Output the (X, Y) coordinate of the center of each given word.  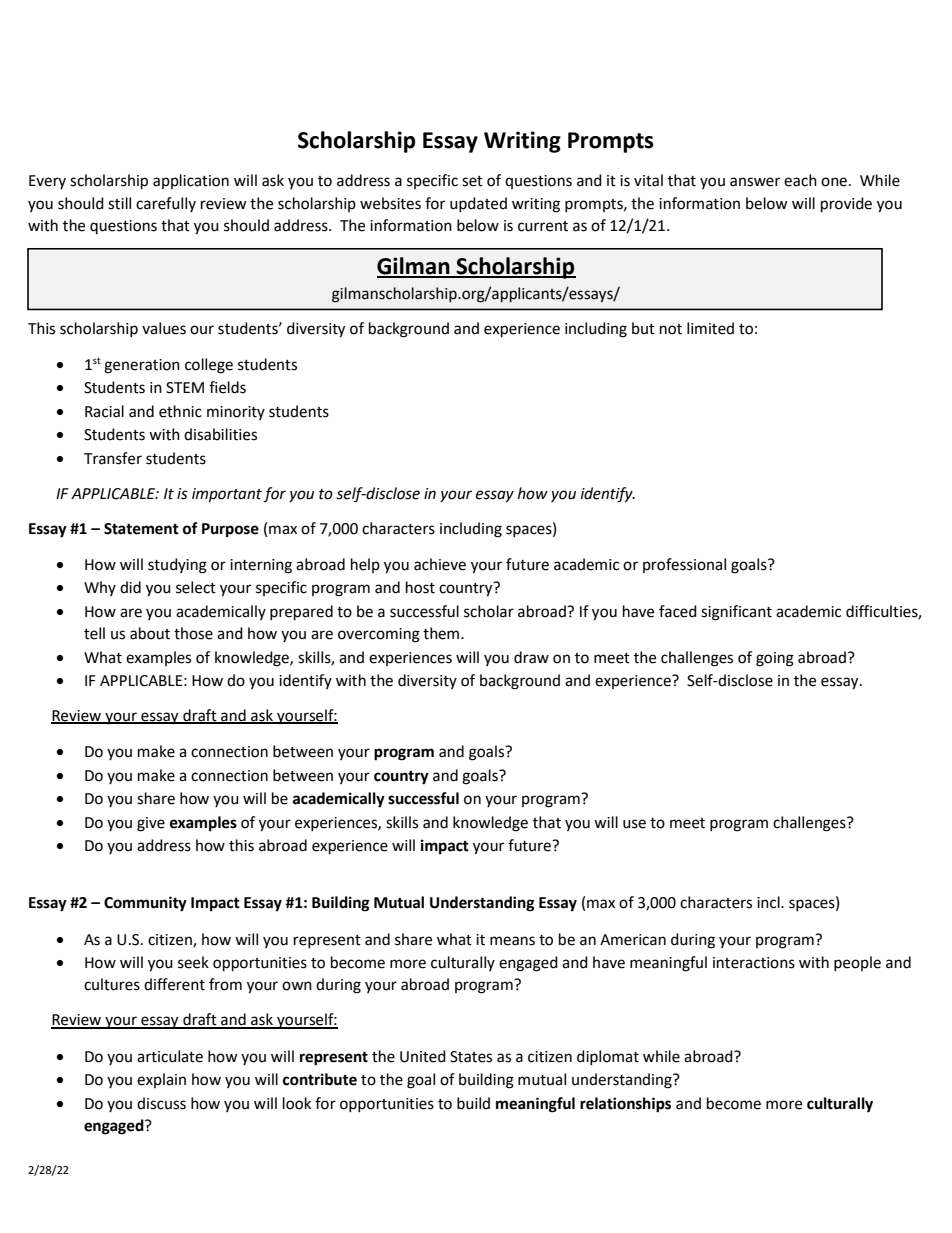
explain (161, 1080)
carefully (166, 204)
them (442, 633)
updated (478, 204)
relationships (625, 1105)
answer (755, 182)
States (471, 1057)
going (775, 659)
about (150, 633)
